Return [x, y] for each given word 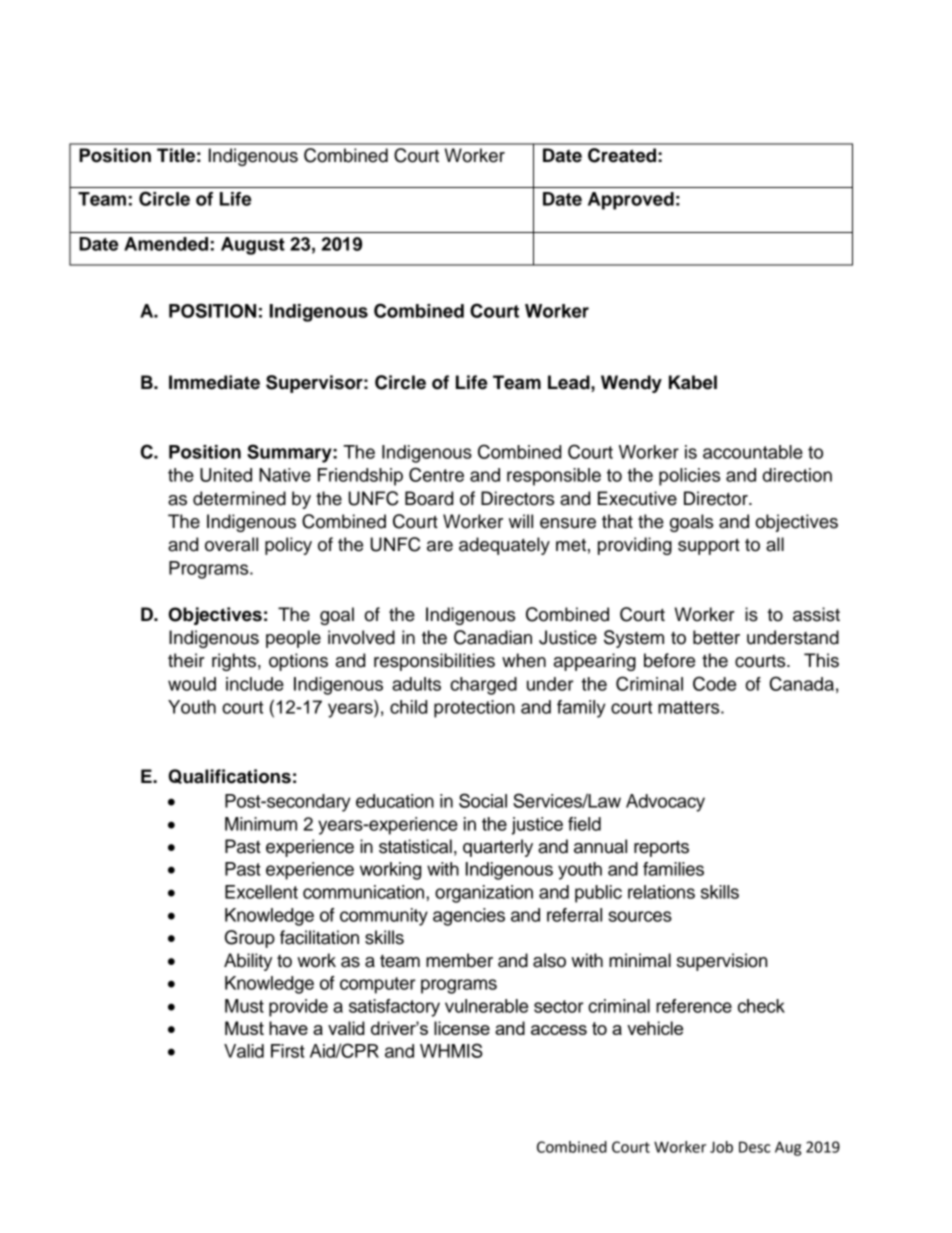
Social [483, 800]
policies [689, 477]
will [521, 521]
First [288, 1051]
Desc [754, 1147]
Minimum [261, 824]
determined [239, 498]
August [253, 246]
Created [622, 155]
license [462, 1028]
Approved [631, 201]
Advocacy [665, 803]
